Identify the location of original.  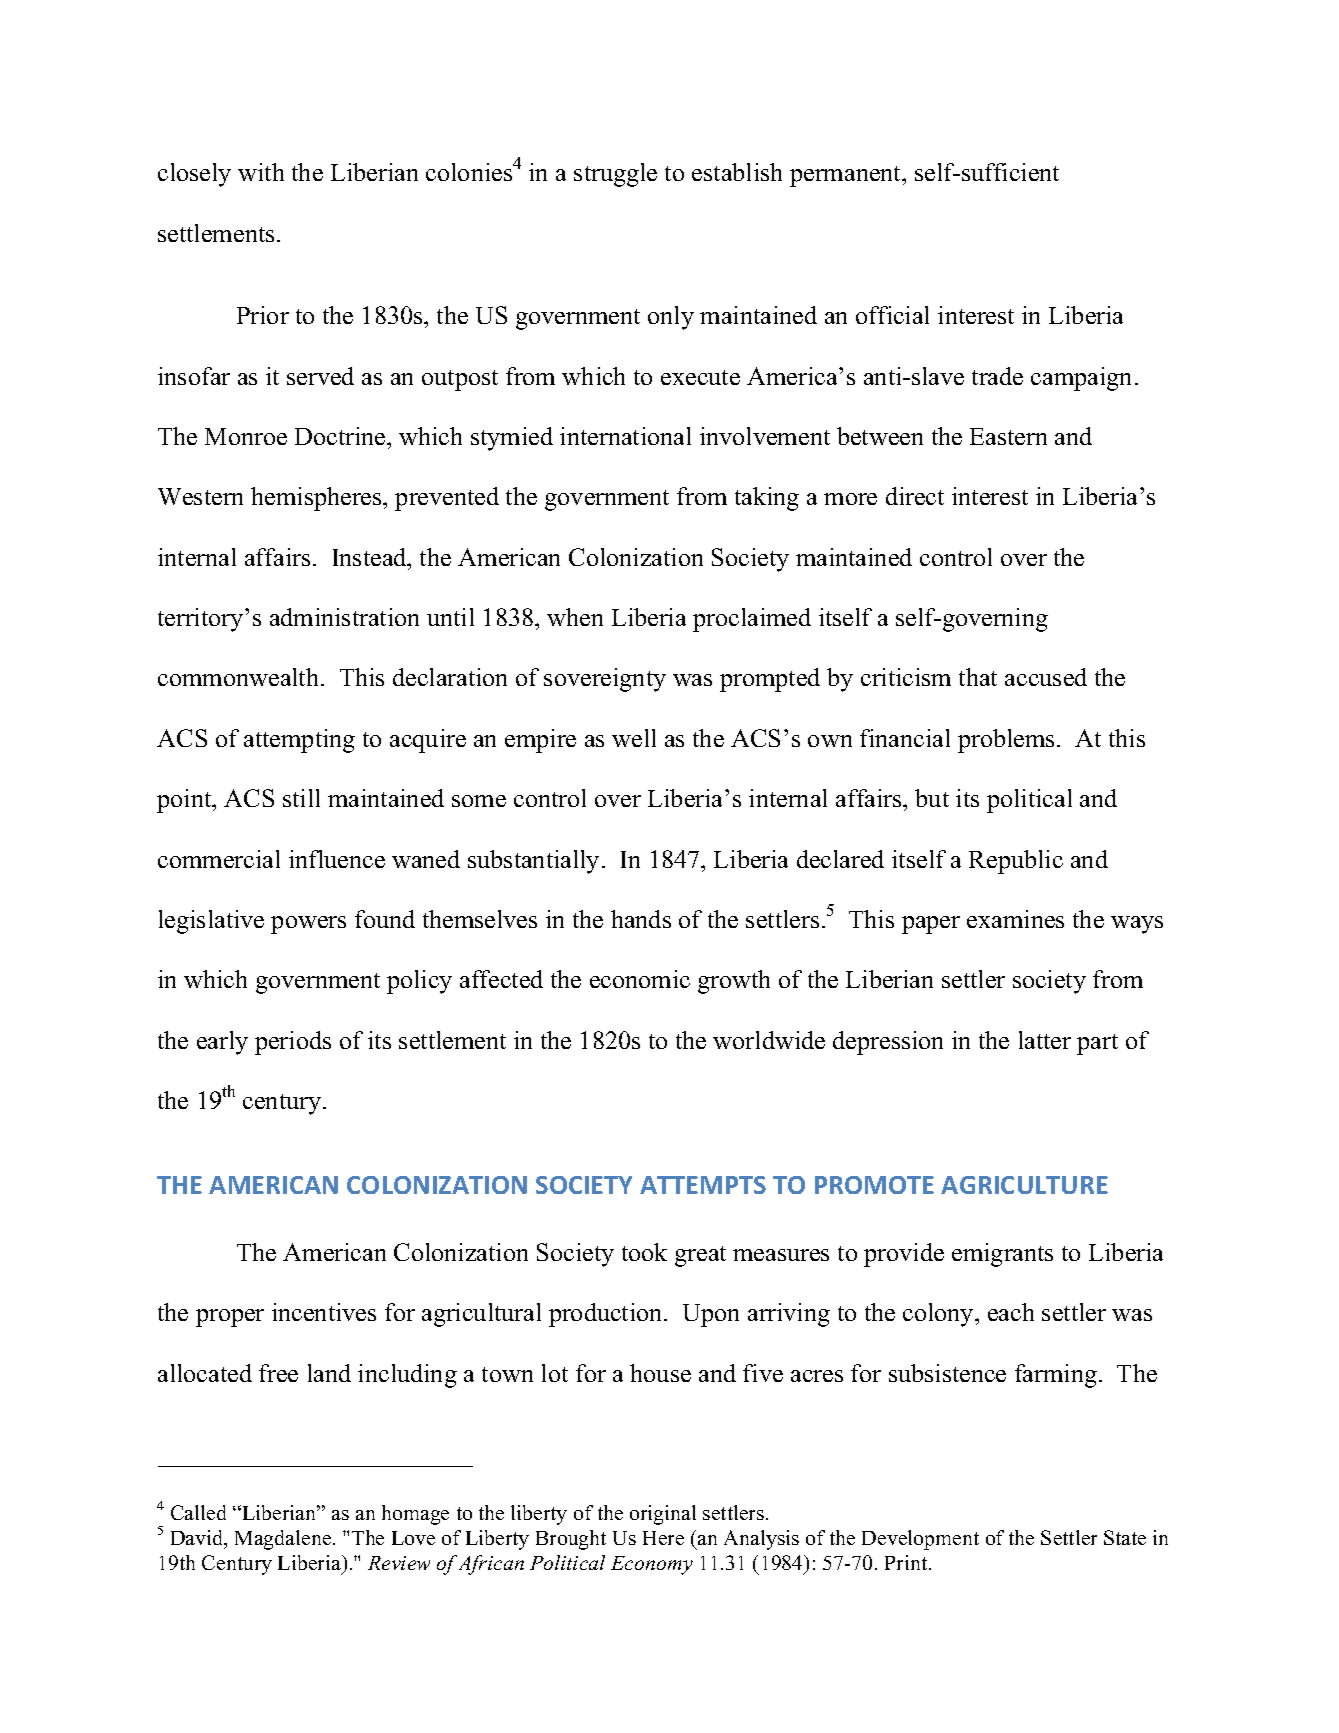
(663, 1515).
